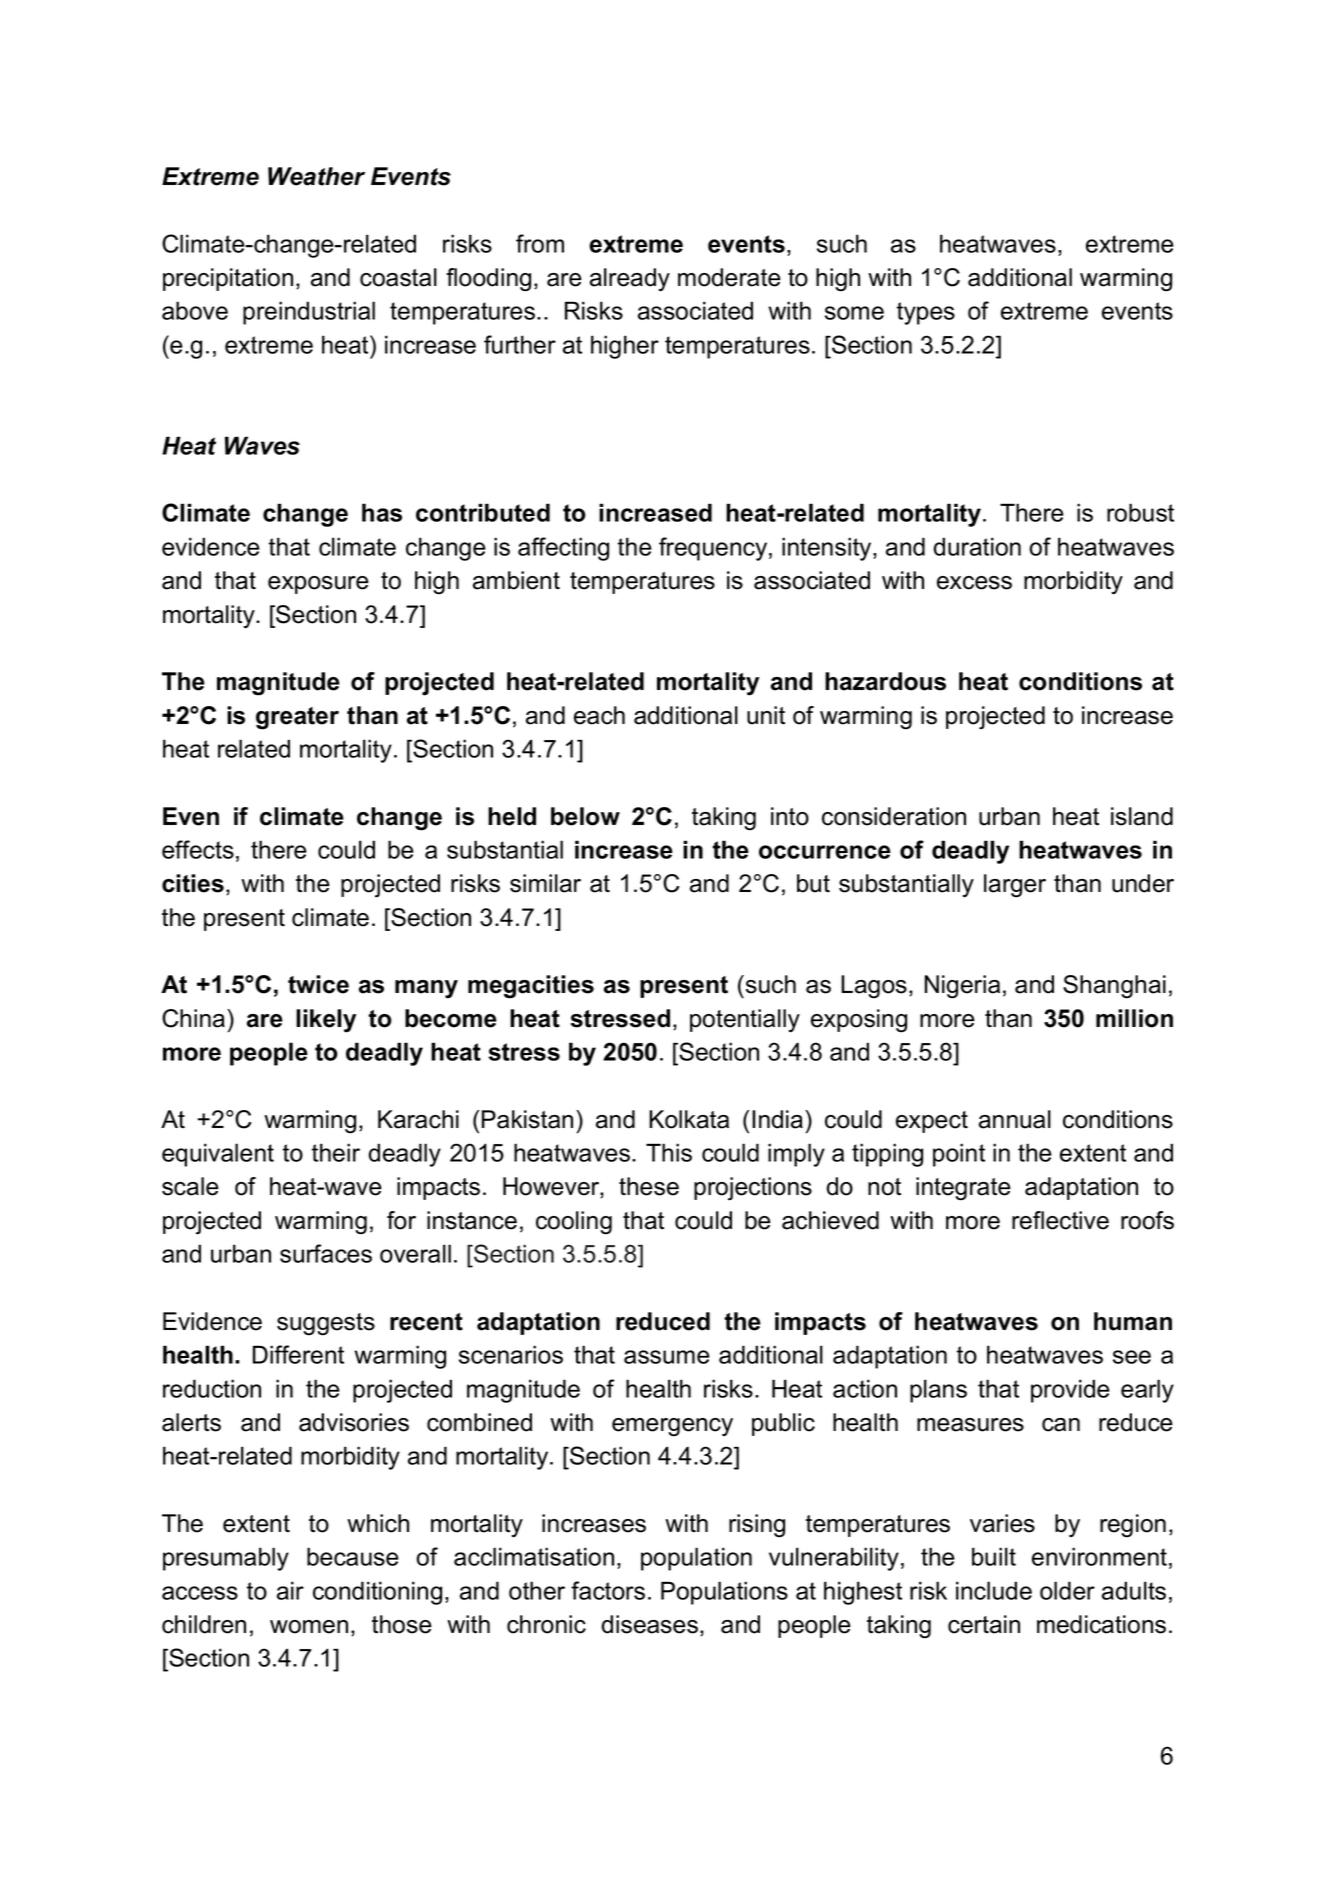 This page has height=1891, width=1337. Describe the element at coordinates (926, 313) in the page. I see `types` at that location.
